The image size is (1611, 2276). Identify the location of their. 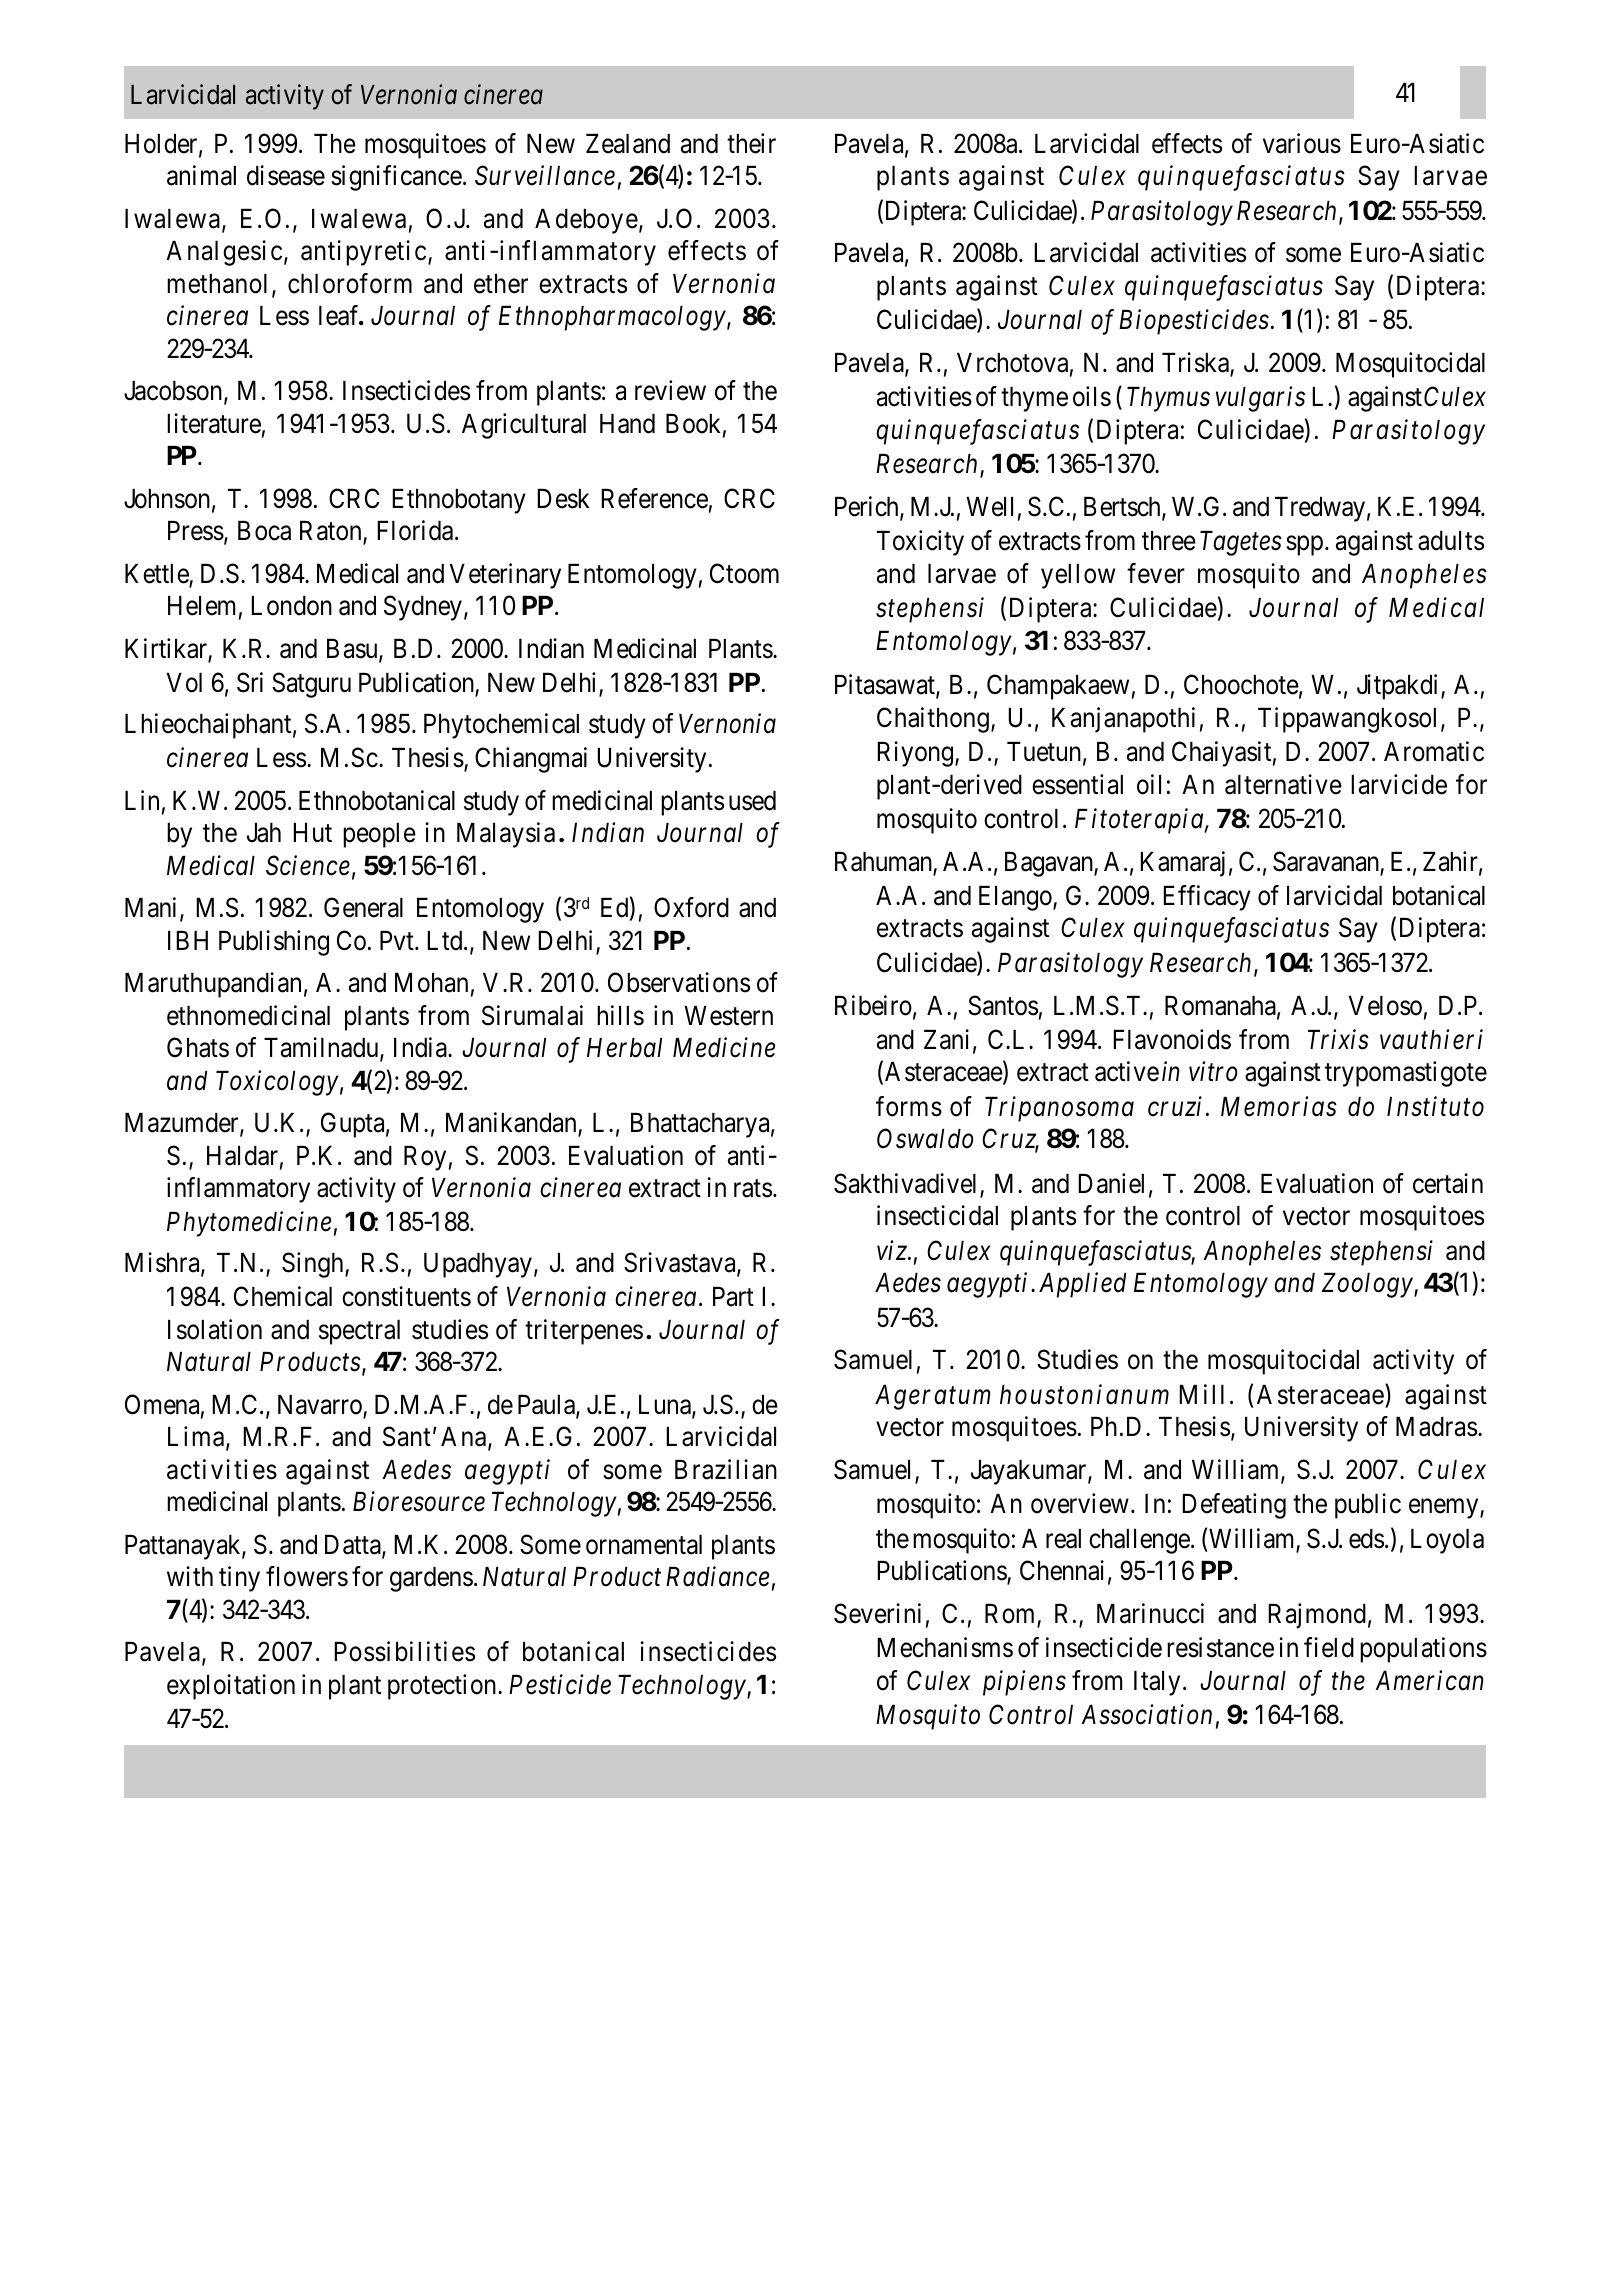
(751, 143).
